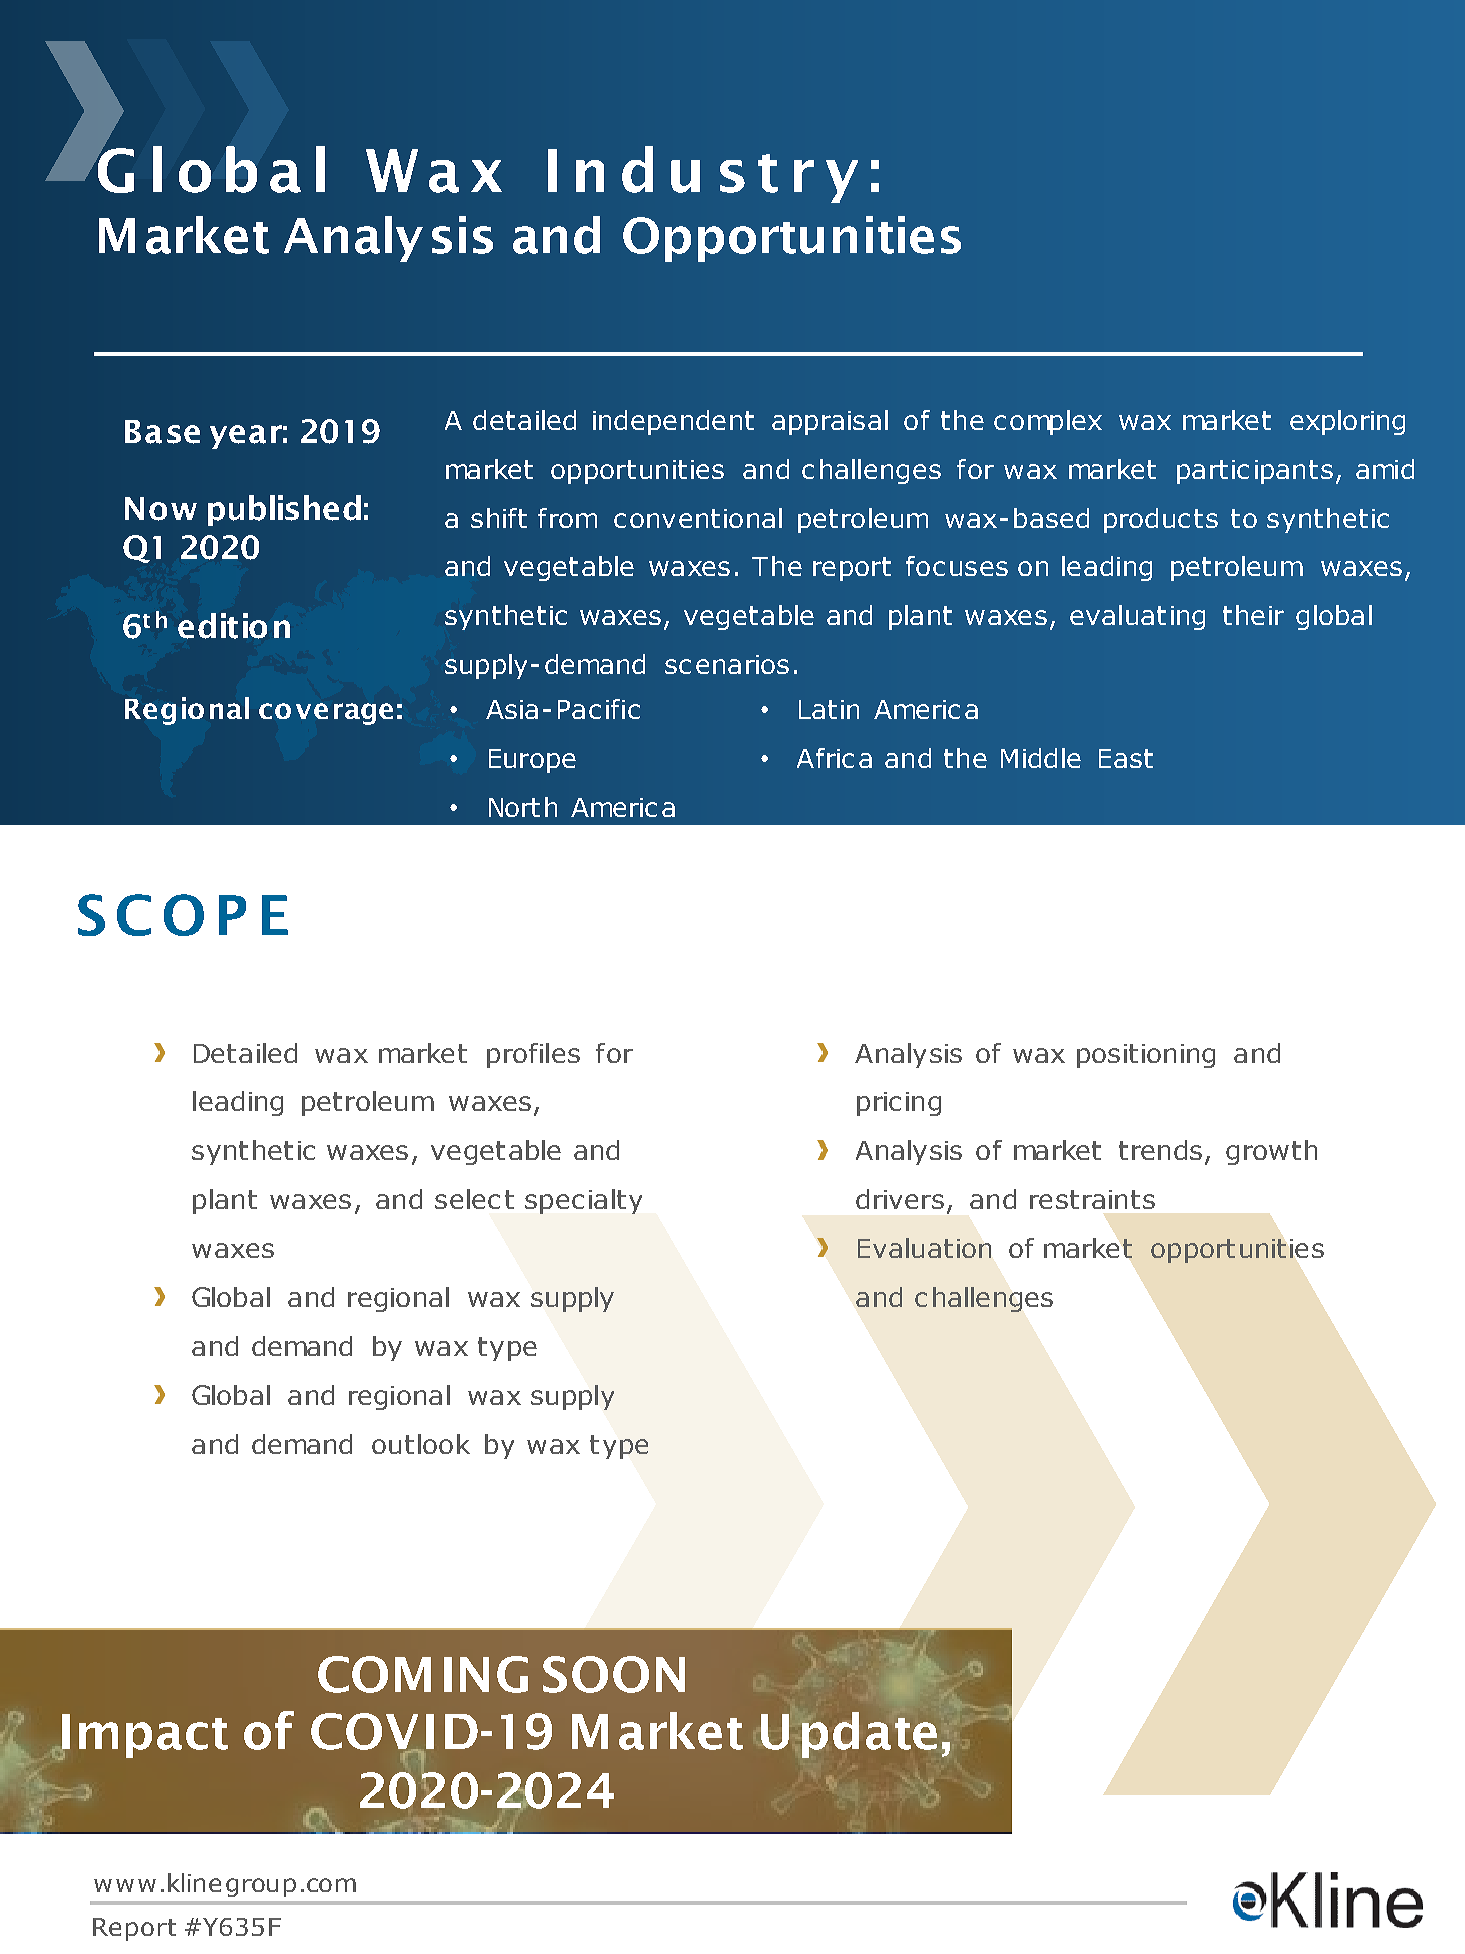 This screenshot has height=1954, width=1465. Describe the element at coordinates (1255, 472) in the screenshot. I see `participants` at that location.
